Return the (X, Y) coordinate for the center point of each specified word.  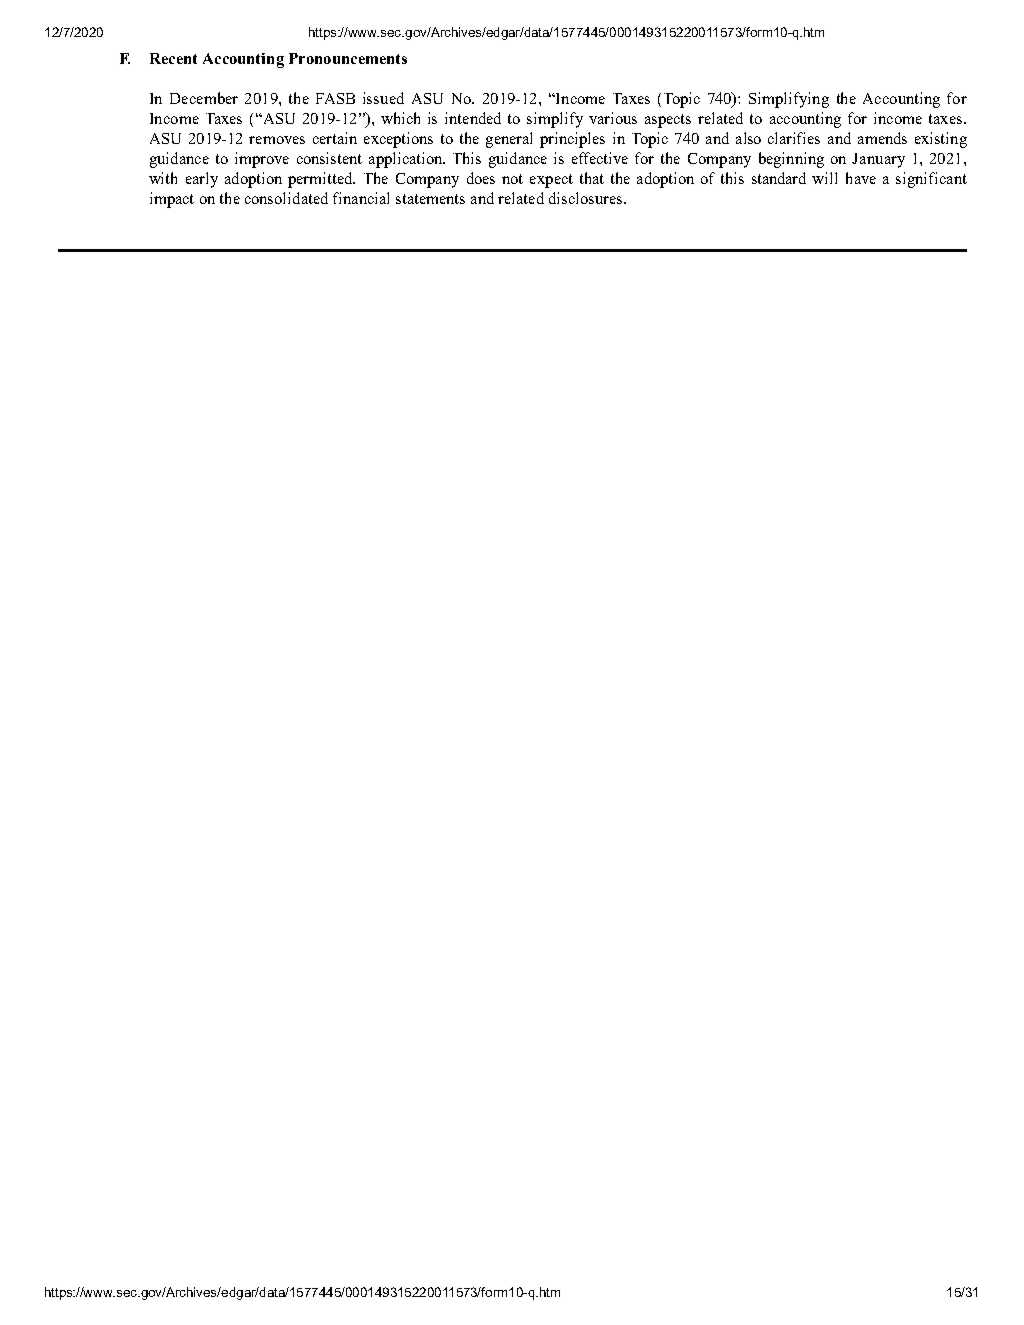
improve (262, 160)
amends (882, 138)
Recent (173, 58)
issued (383, 98)
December (204, 98)
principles (572, 140)
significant (931, 180)
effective (600, 158)
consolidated (286, 198)
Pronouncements (348, 58)
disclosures (587, 198)
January (878, 160)
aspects (668, 121)
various (613, 118)
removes (277, 140)
